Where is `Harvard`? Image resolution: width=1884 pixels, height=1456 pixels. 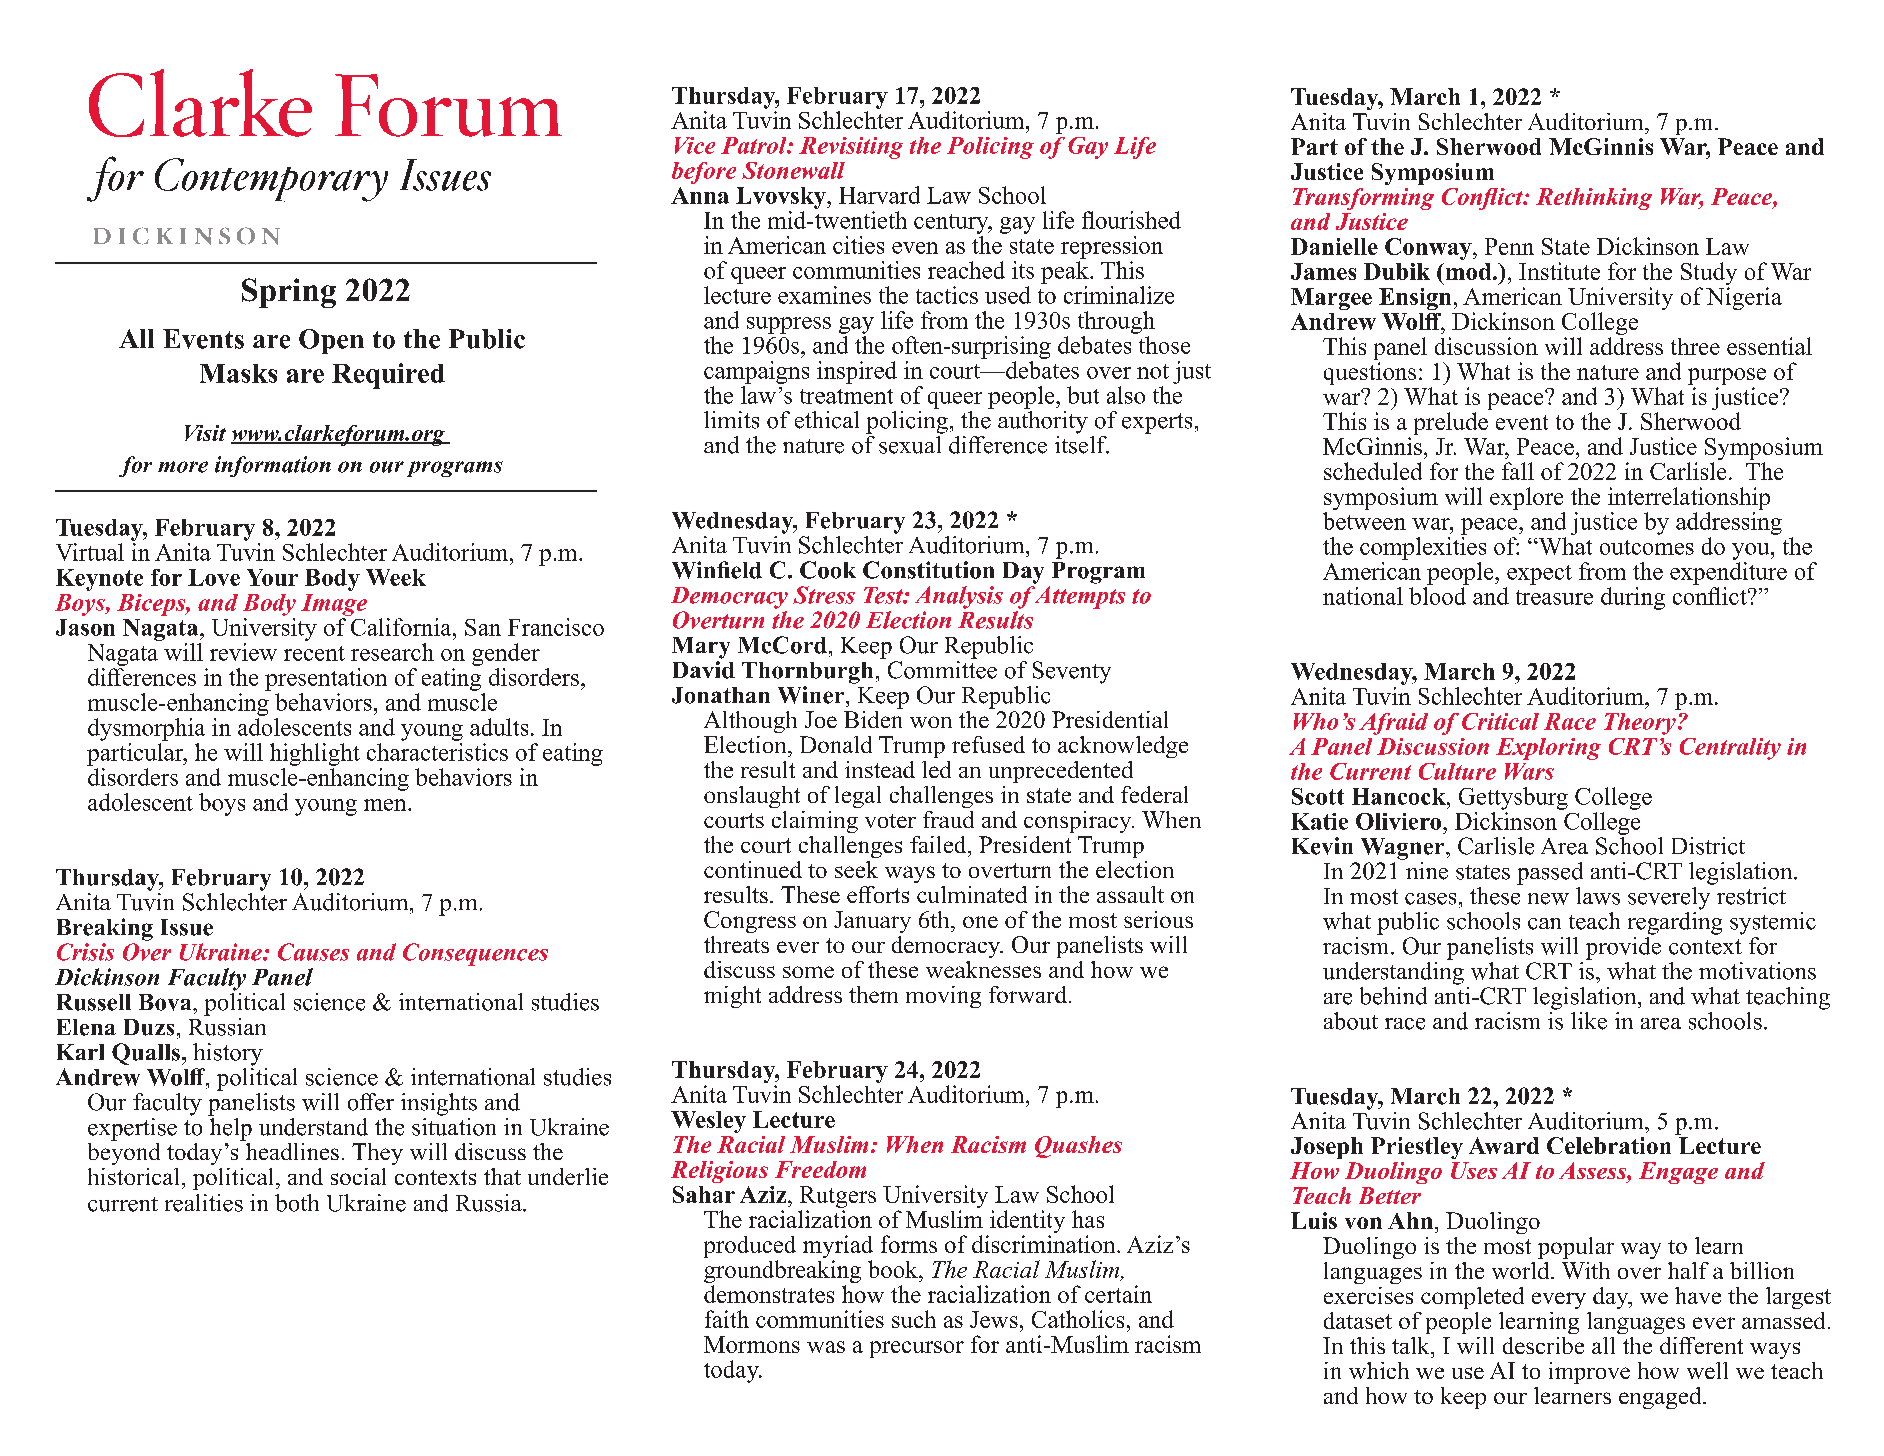
Harvard is located at coordinates (879, 195).
